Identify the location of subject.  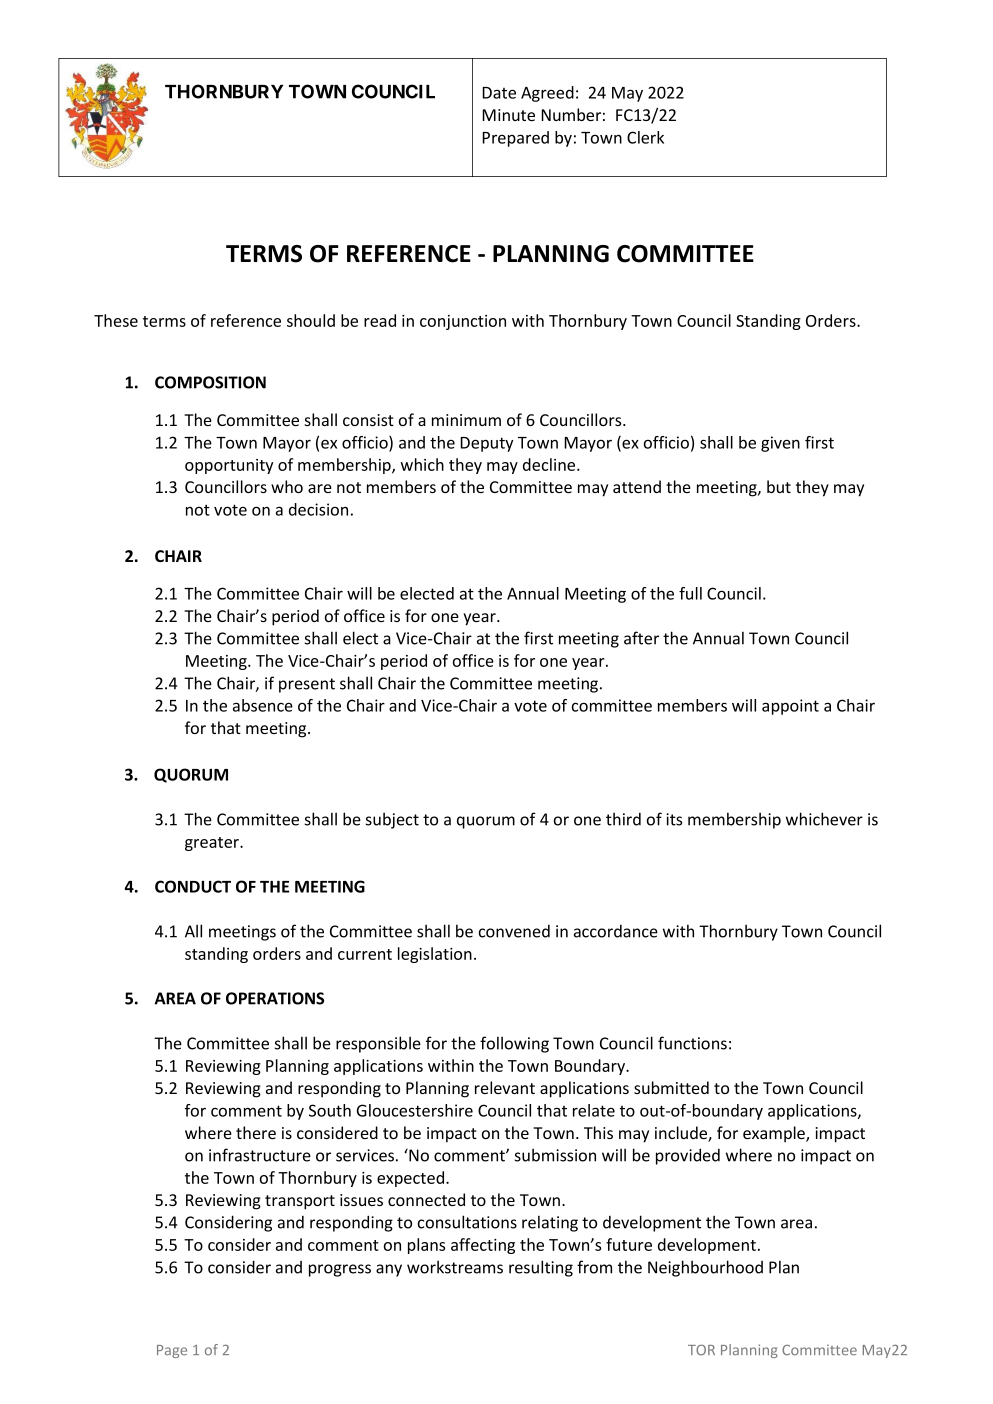
(392, 820).
